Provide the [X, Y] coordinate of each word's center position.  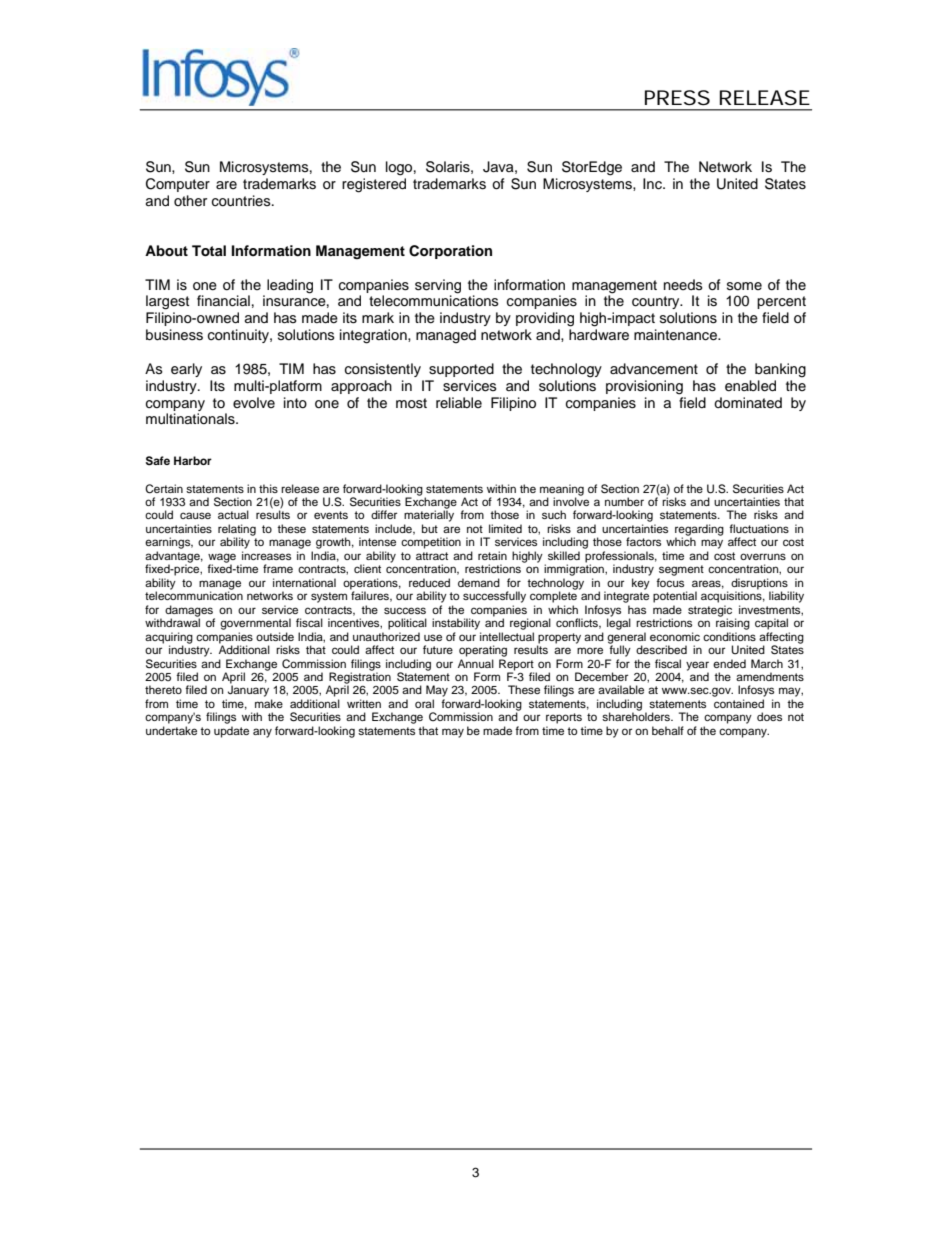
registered [374, 185]
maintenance [676, 335]
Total [209, 251]
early [186, 370]
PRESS [677, 98]
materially [429, 515]
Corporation [450, 252]
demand [479, 582]
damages [190, 612]
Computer [178, 185]
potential [675, 597]
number [624, 501]
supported [461, 370]
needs [683, 284]
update [231, 732]
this [268, 488]
